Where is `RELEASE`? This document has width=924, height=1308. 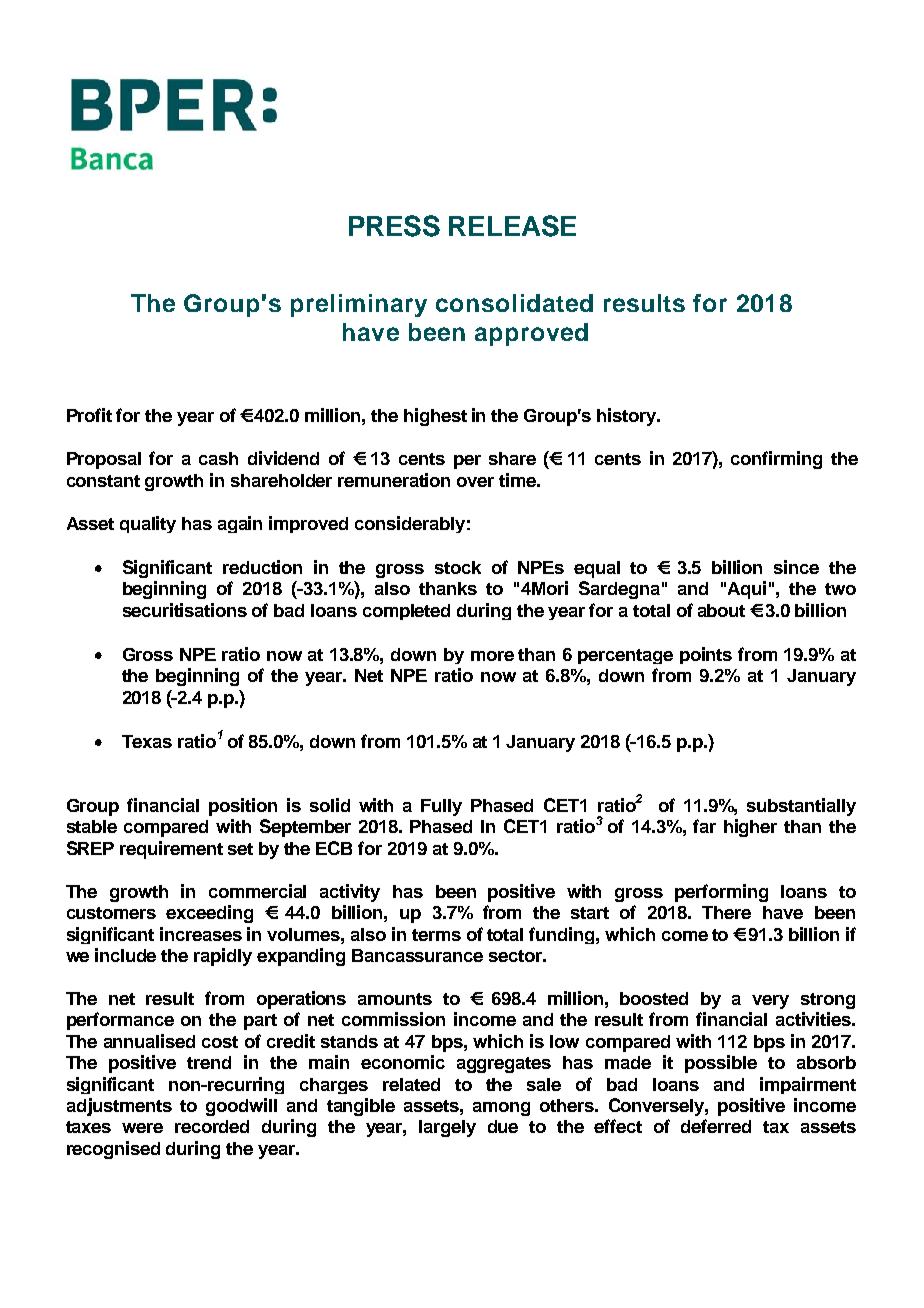
RELEASE is located at coordinates (512, 226).
